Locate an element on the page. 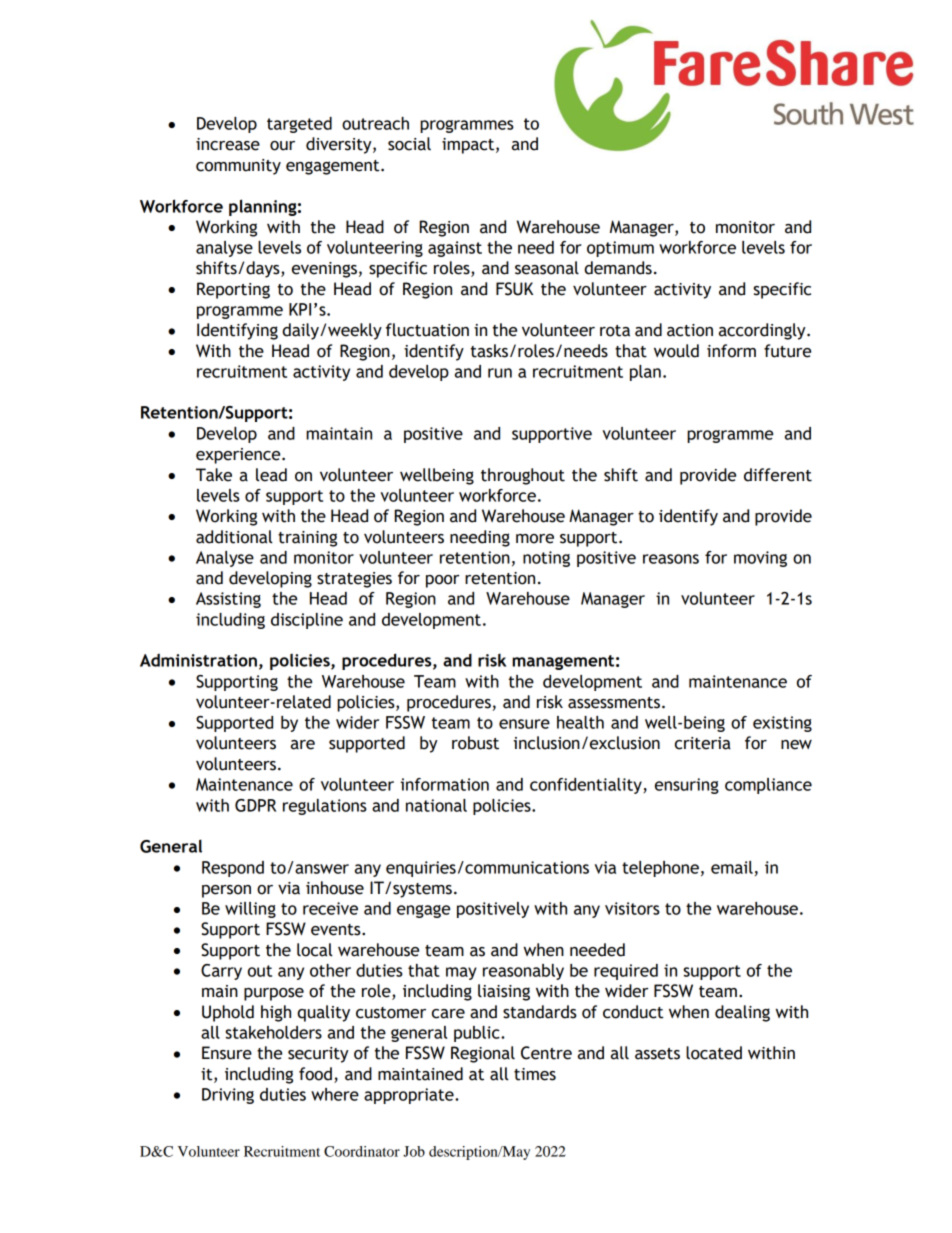 This document has height=1233, width=952. optimum is located at coordinates (620, 249).
